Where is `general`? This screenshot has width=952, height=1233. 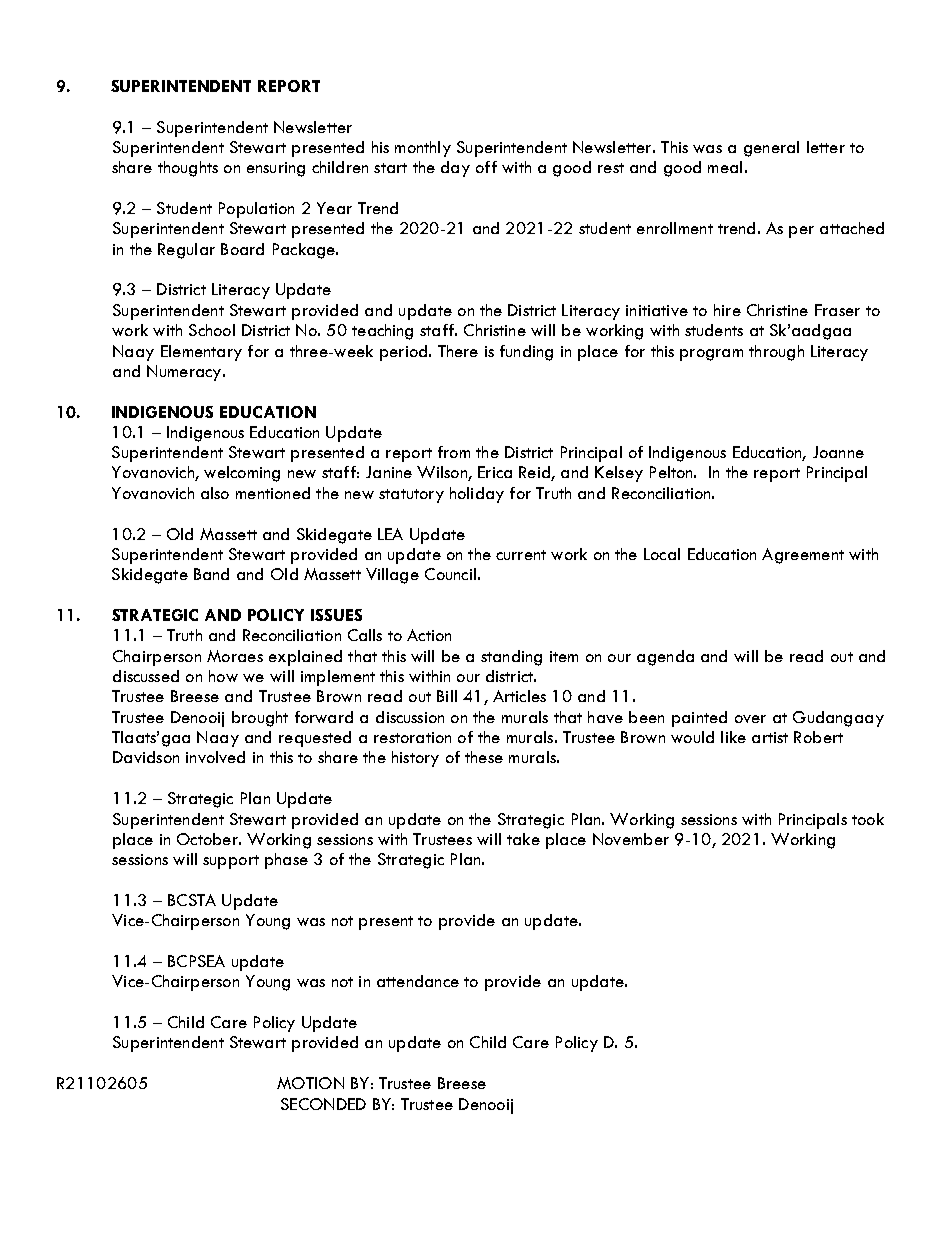
general is located at coordinates (771, 149).
